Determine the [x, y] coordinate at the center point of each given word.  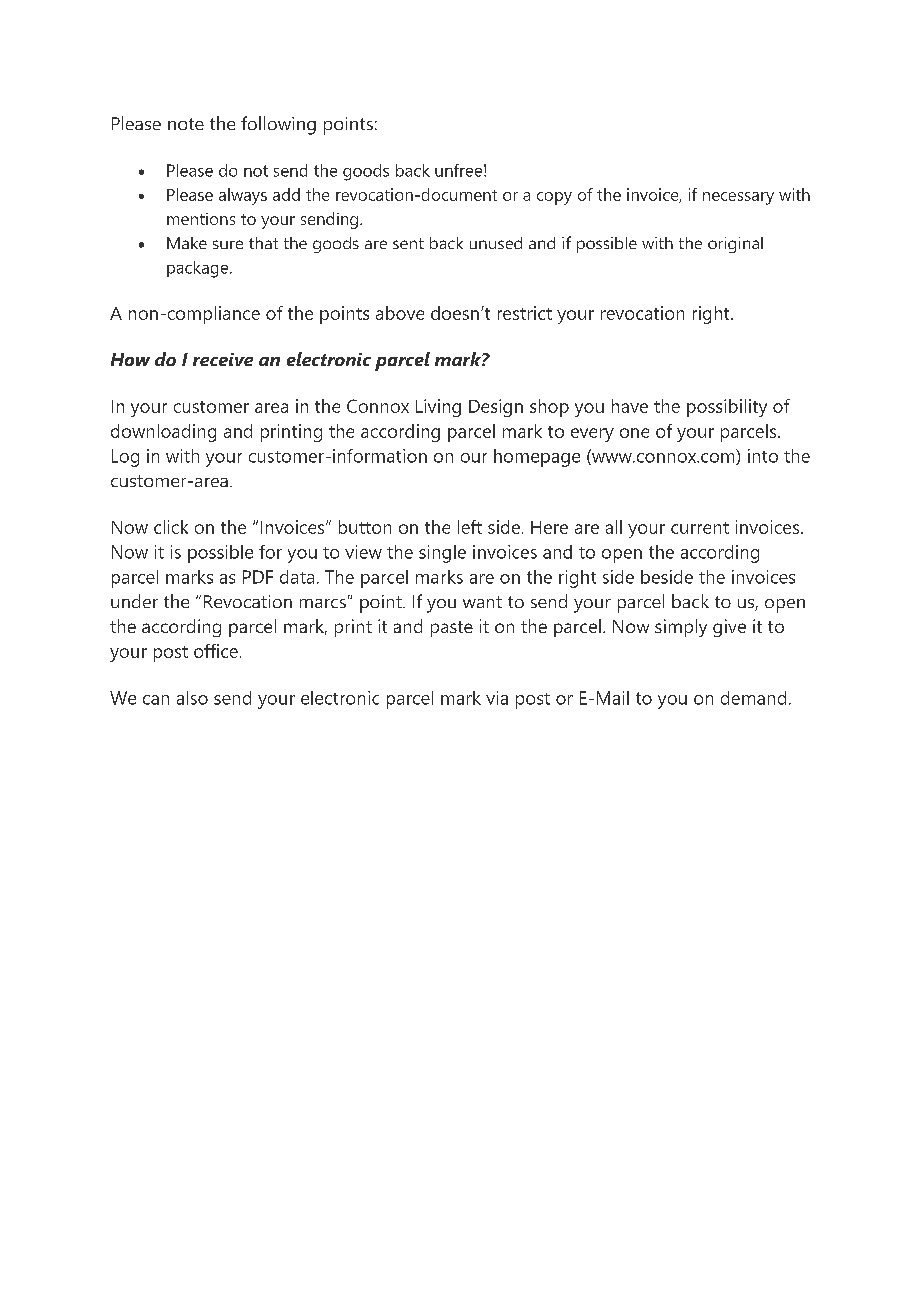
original [735, 245]
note [186, 124]
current [700, 528]
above [400, 313]
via [497, 698]
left [470, 527]
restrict [525, 313]
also [192, 698]
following [278, 125]
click [171, 527]
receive [223, 359]
